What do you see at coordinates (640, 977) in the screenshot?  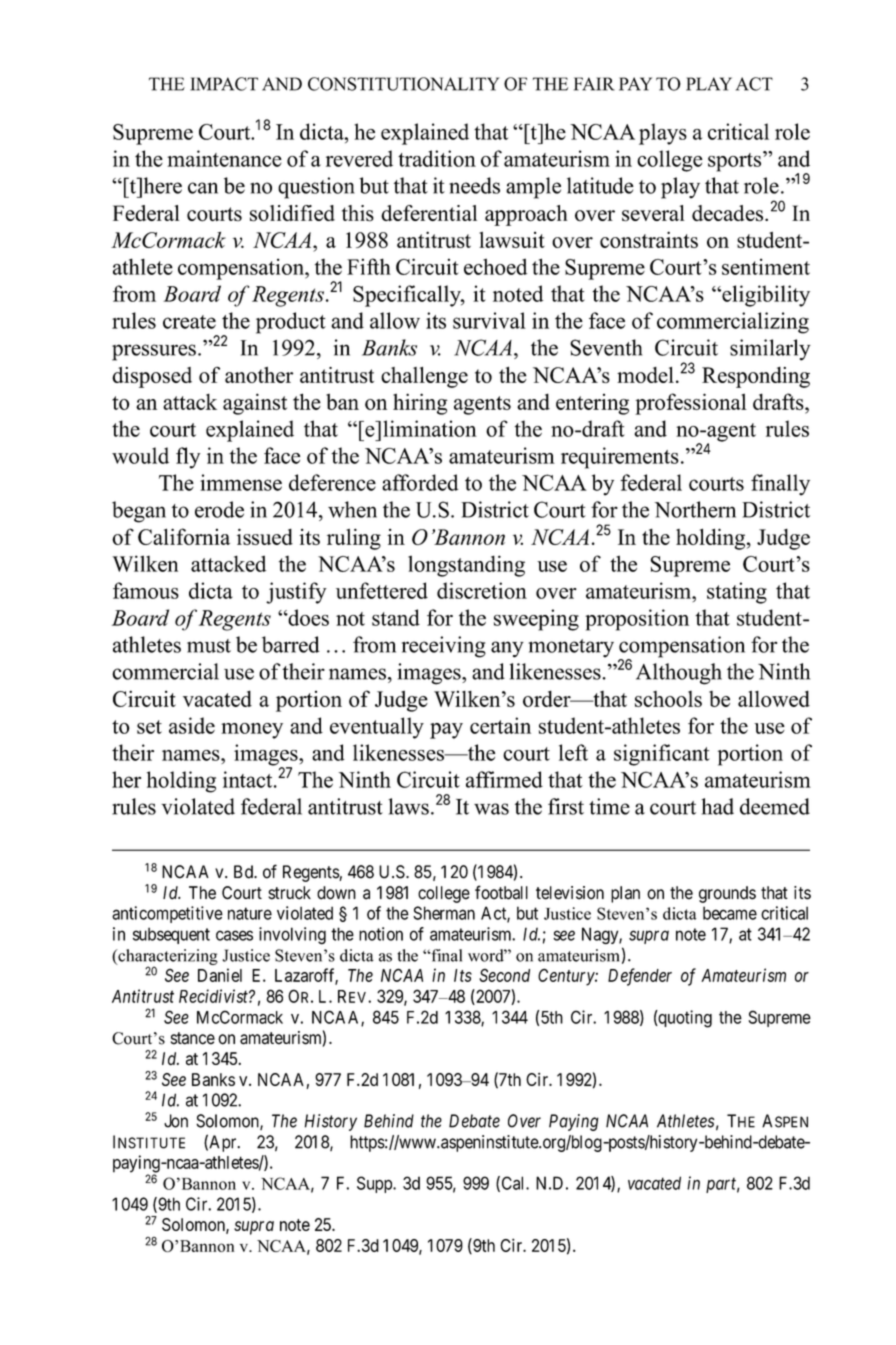 I see `Defender` at bounding box center [640, 977].
